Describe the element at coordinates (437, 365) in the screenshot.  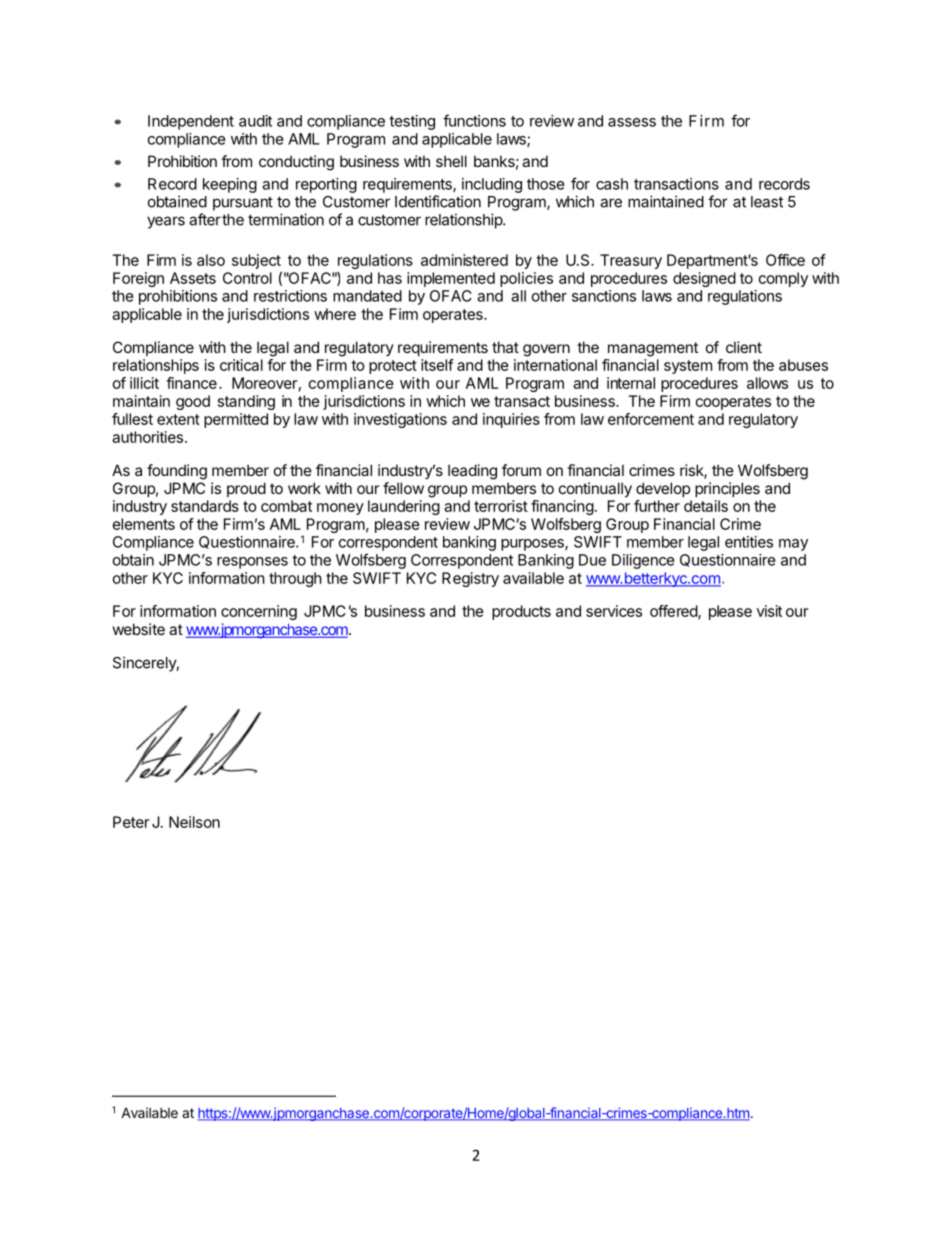
I see `itself` at that location.
